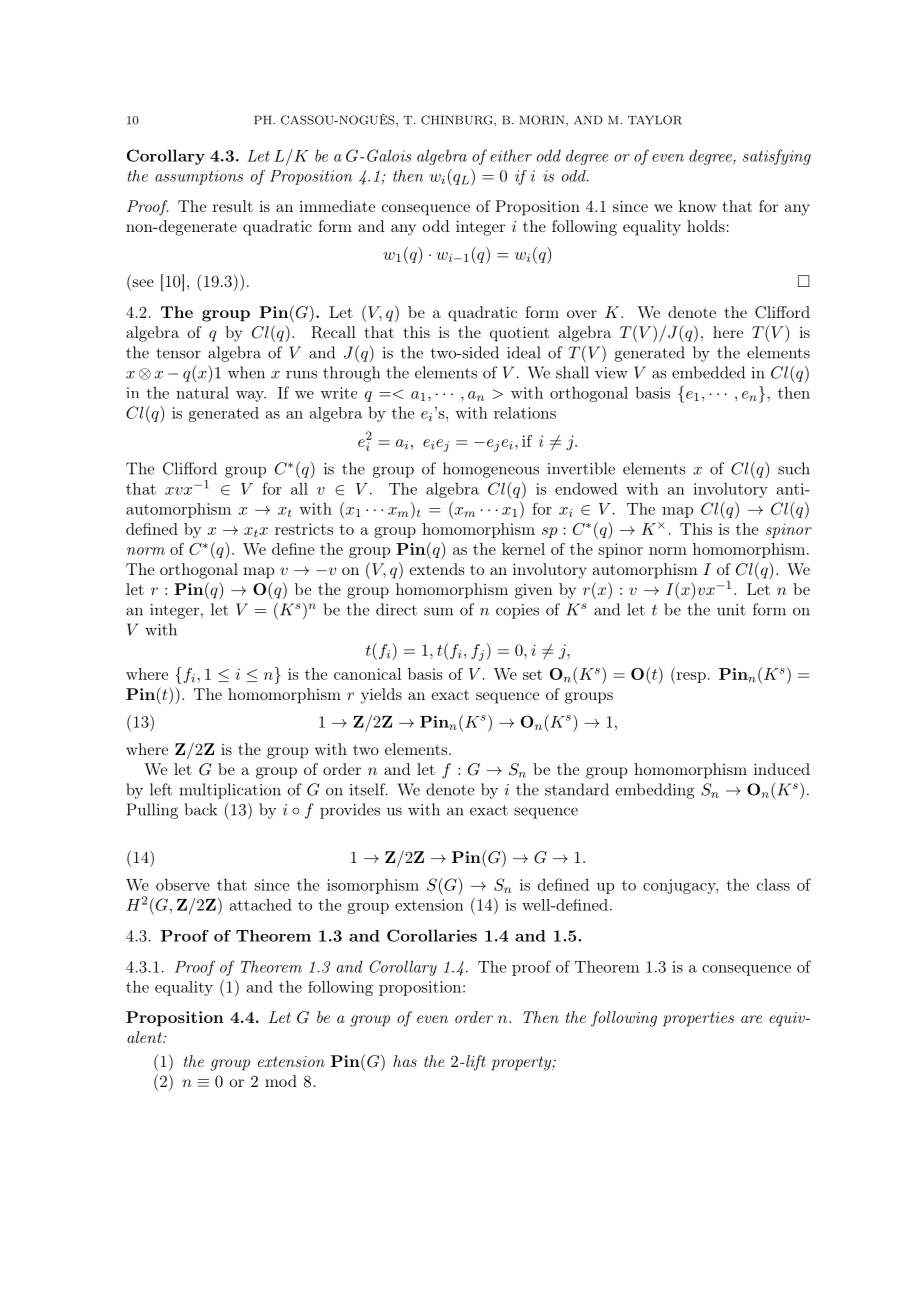  I want to click on such, so click(794, 468).
